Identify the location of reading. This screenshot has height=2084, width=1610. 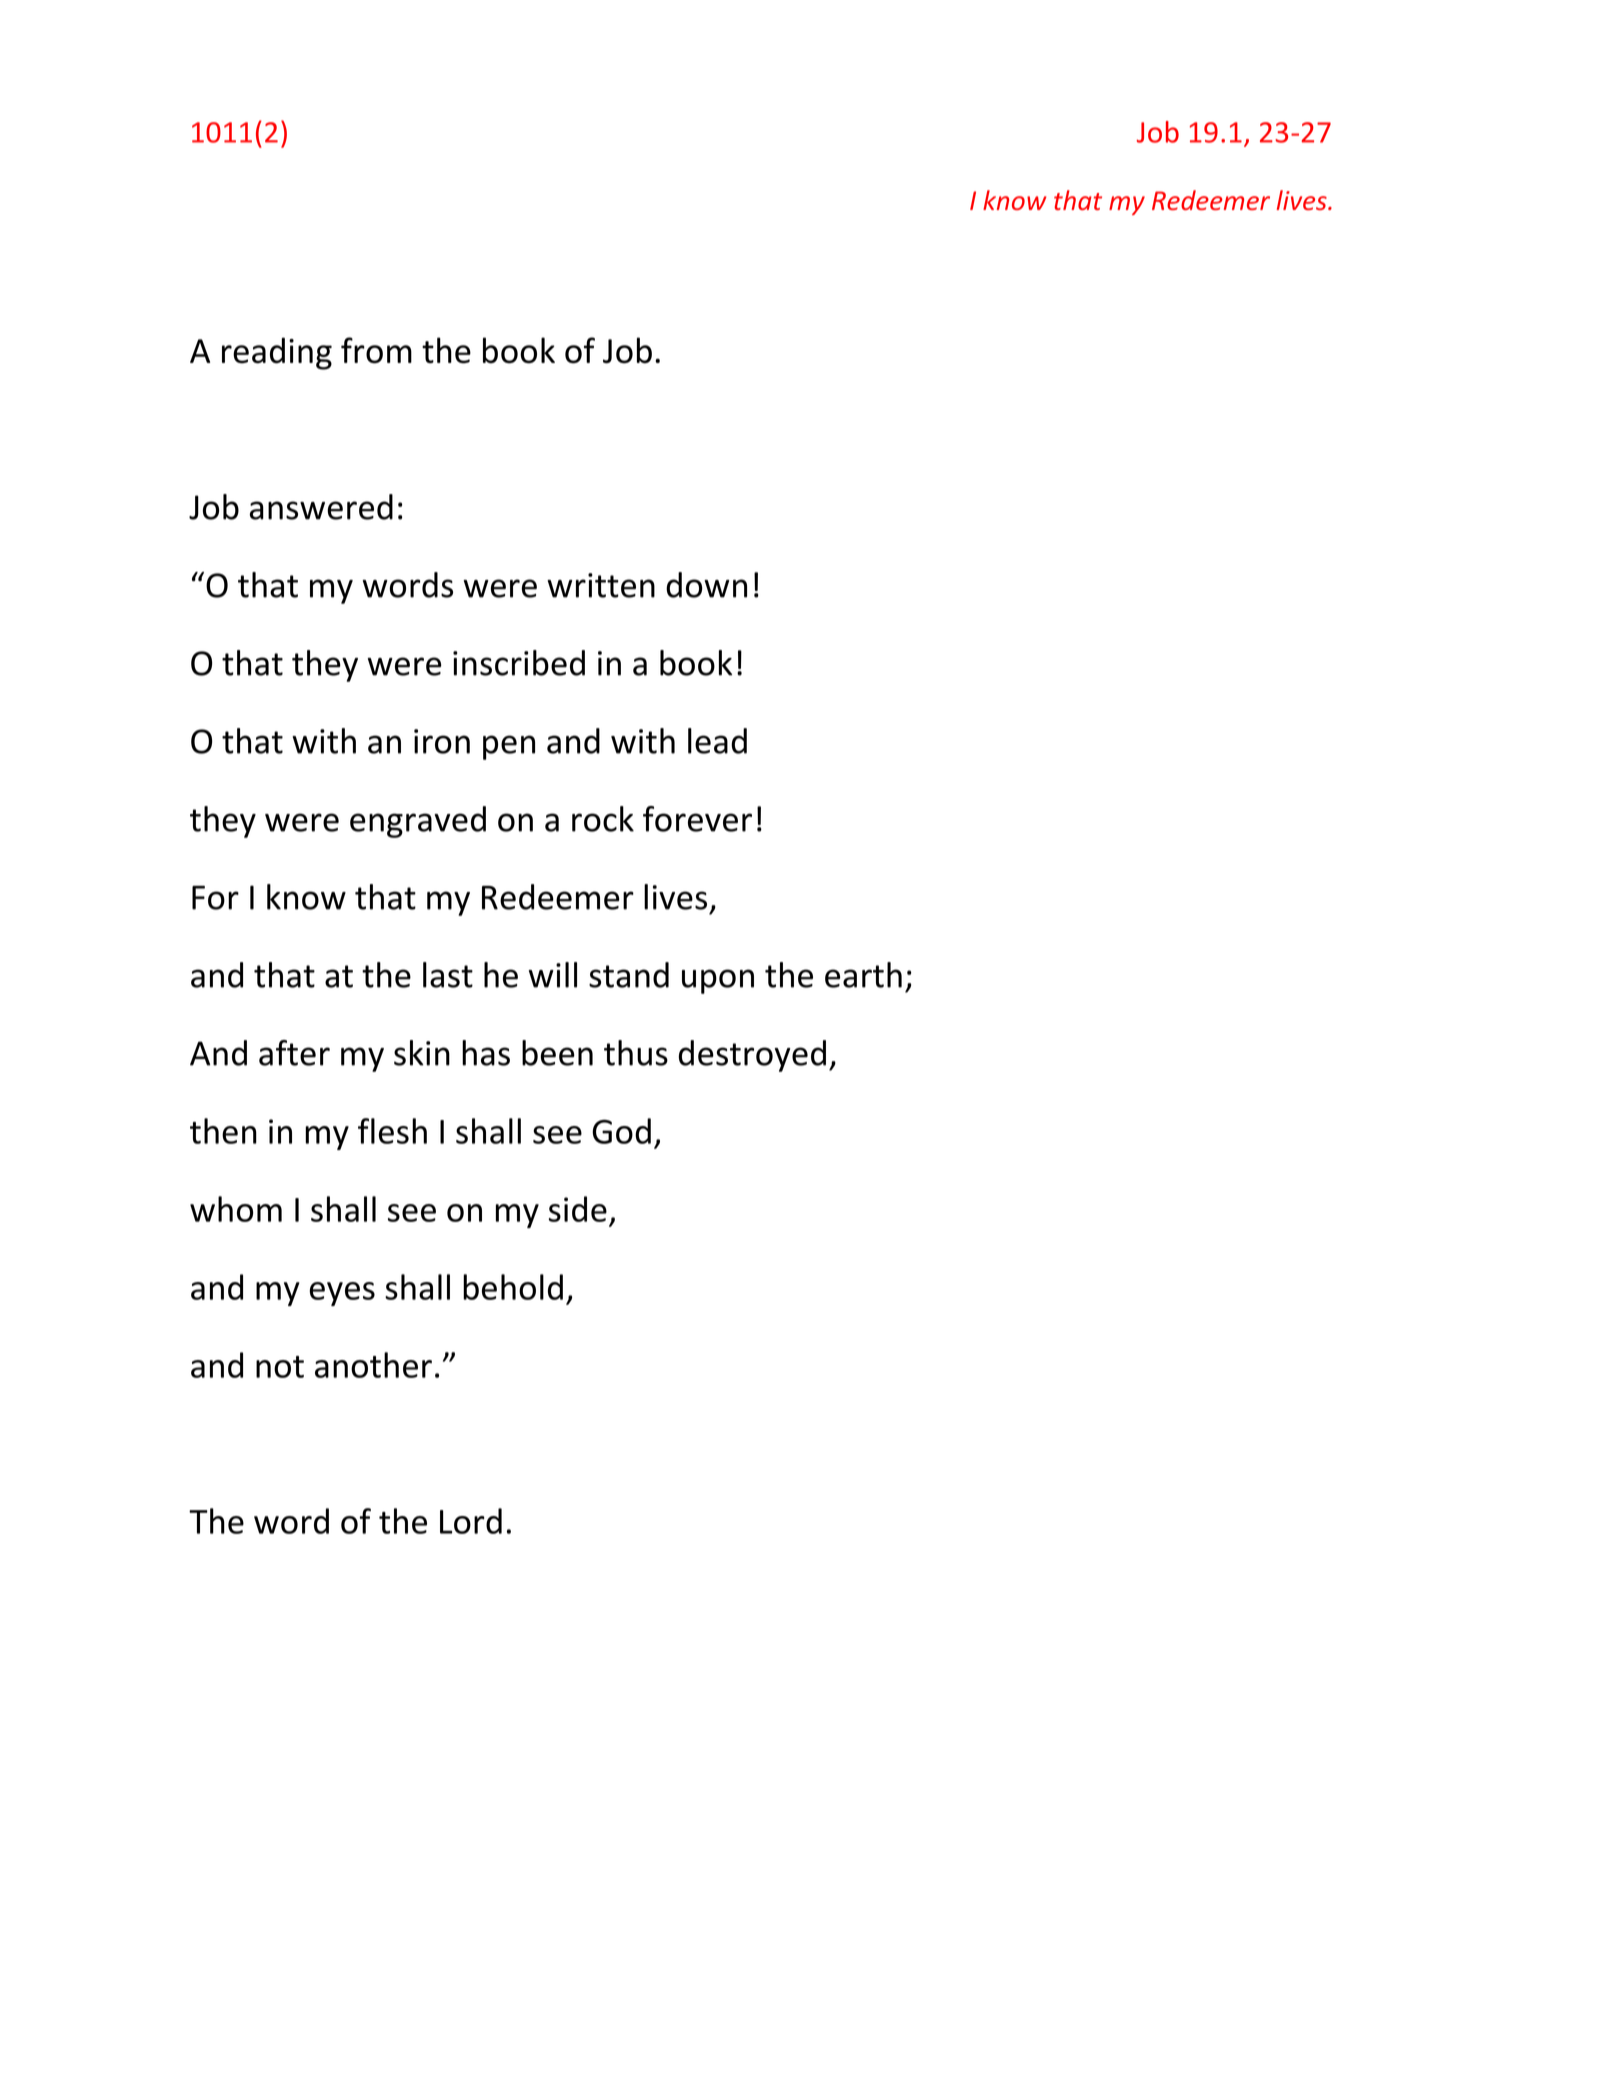
(277, 353).
